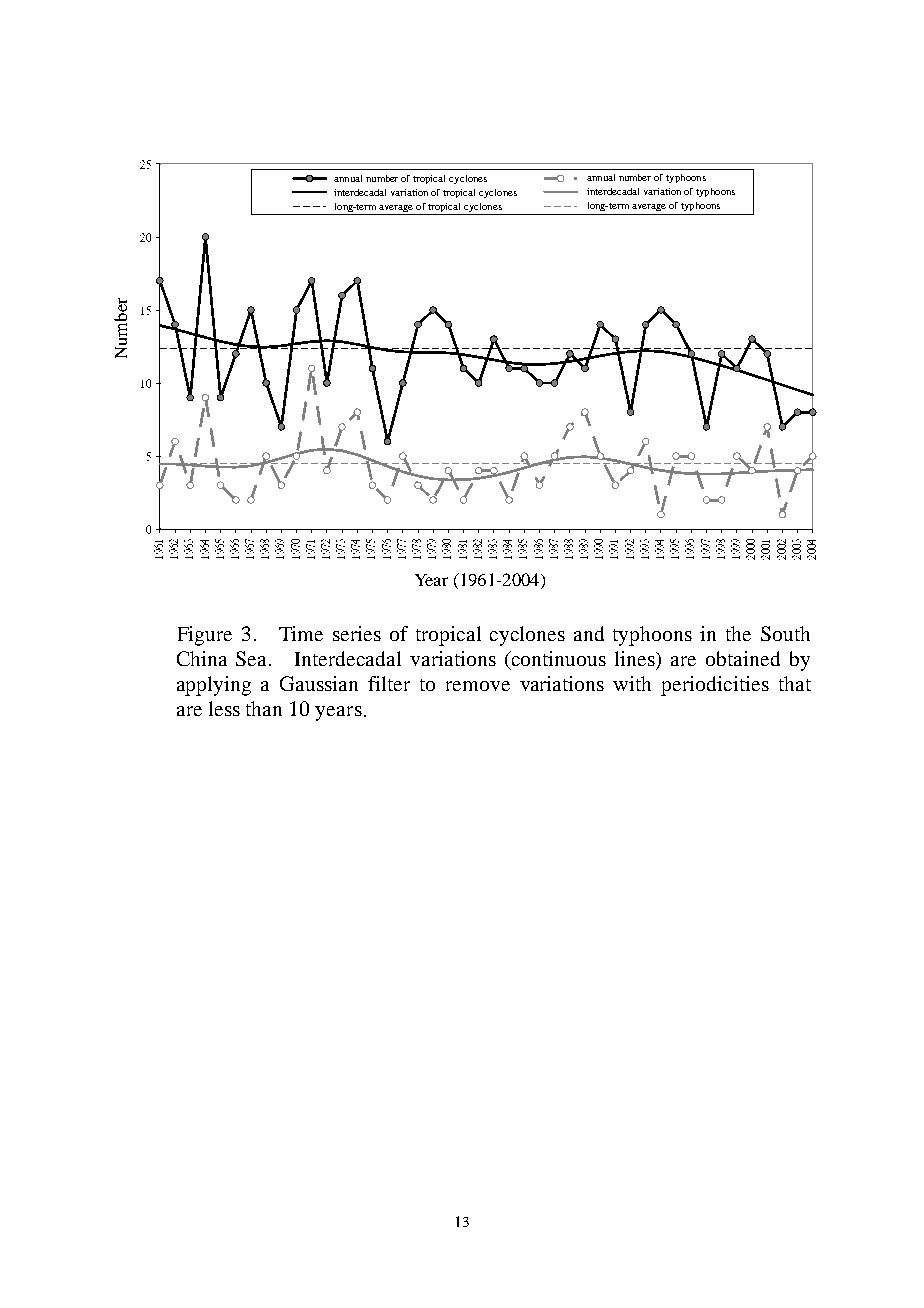 The width and height of the image is (924, 1308). What do you see at coordinates (301, 633) in the image?
I see `Time` at bounding box center [301, 633].
